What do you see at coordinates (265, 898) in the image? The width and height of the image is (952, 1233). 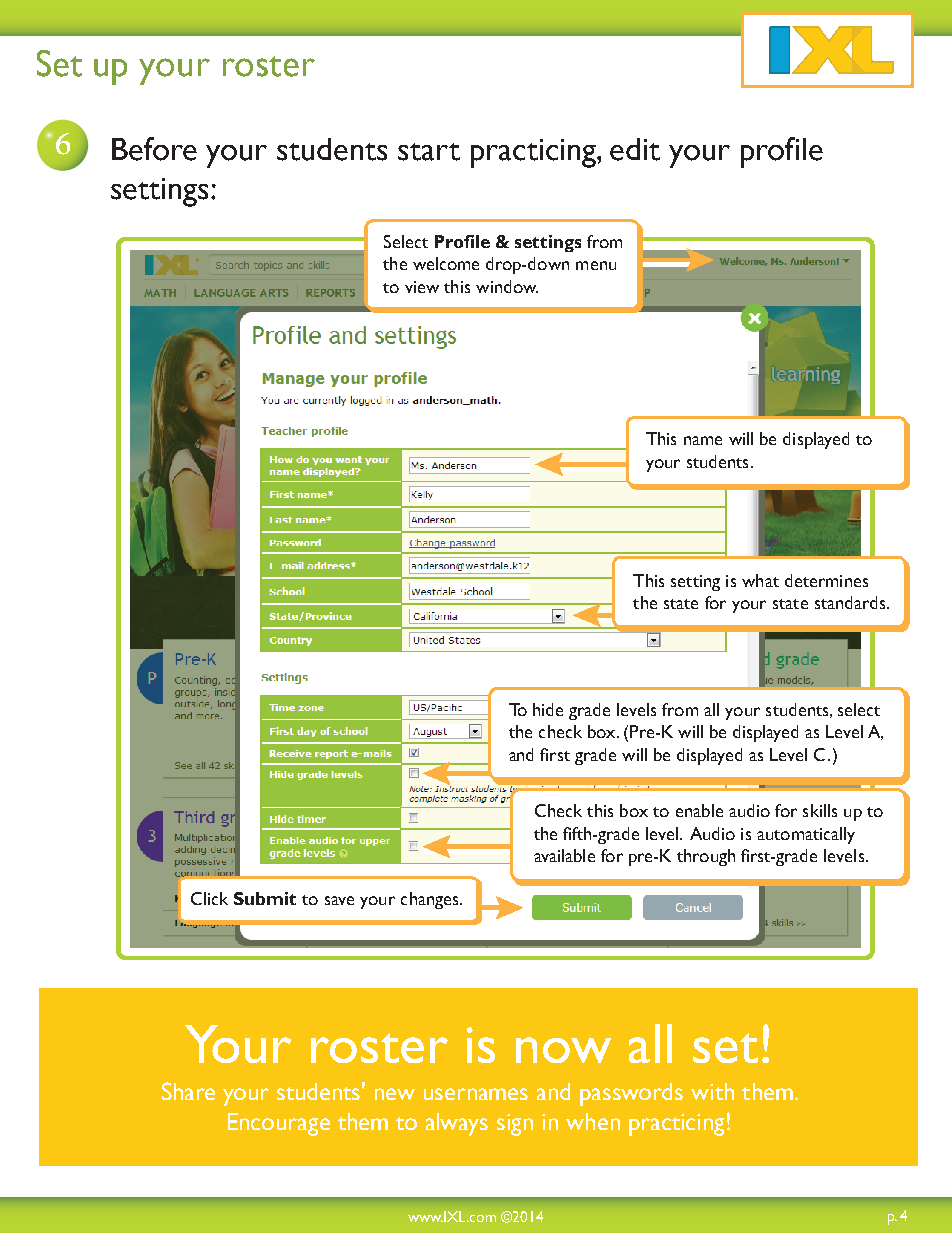 I see `Submit` at bounding box center [265, 898].
